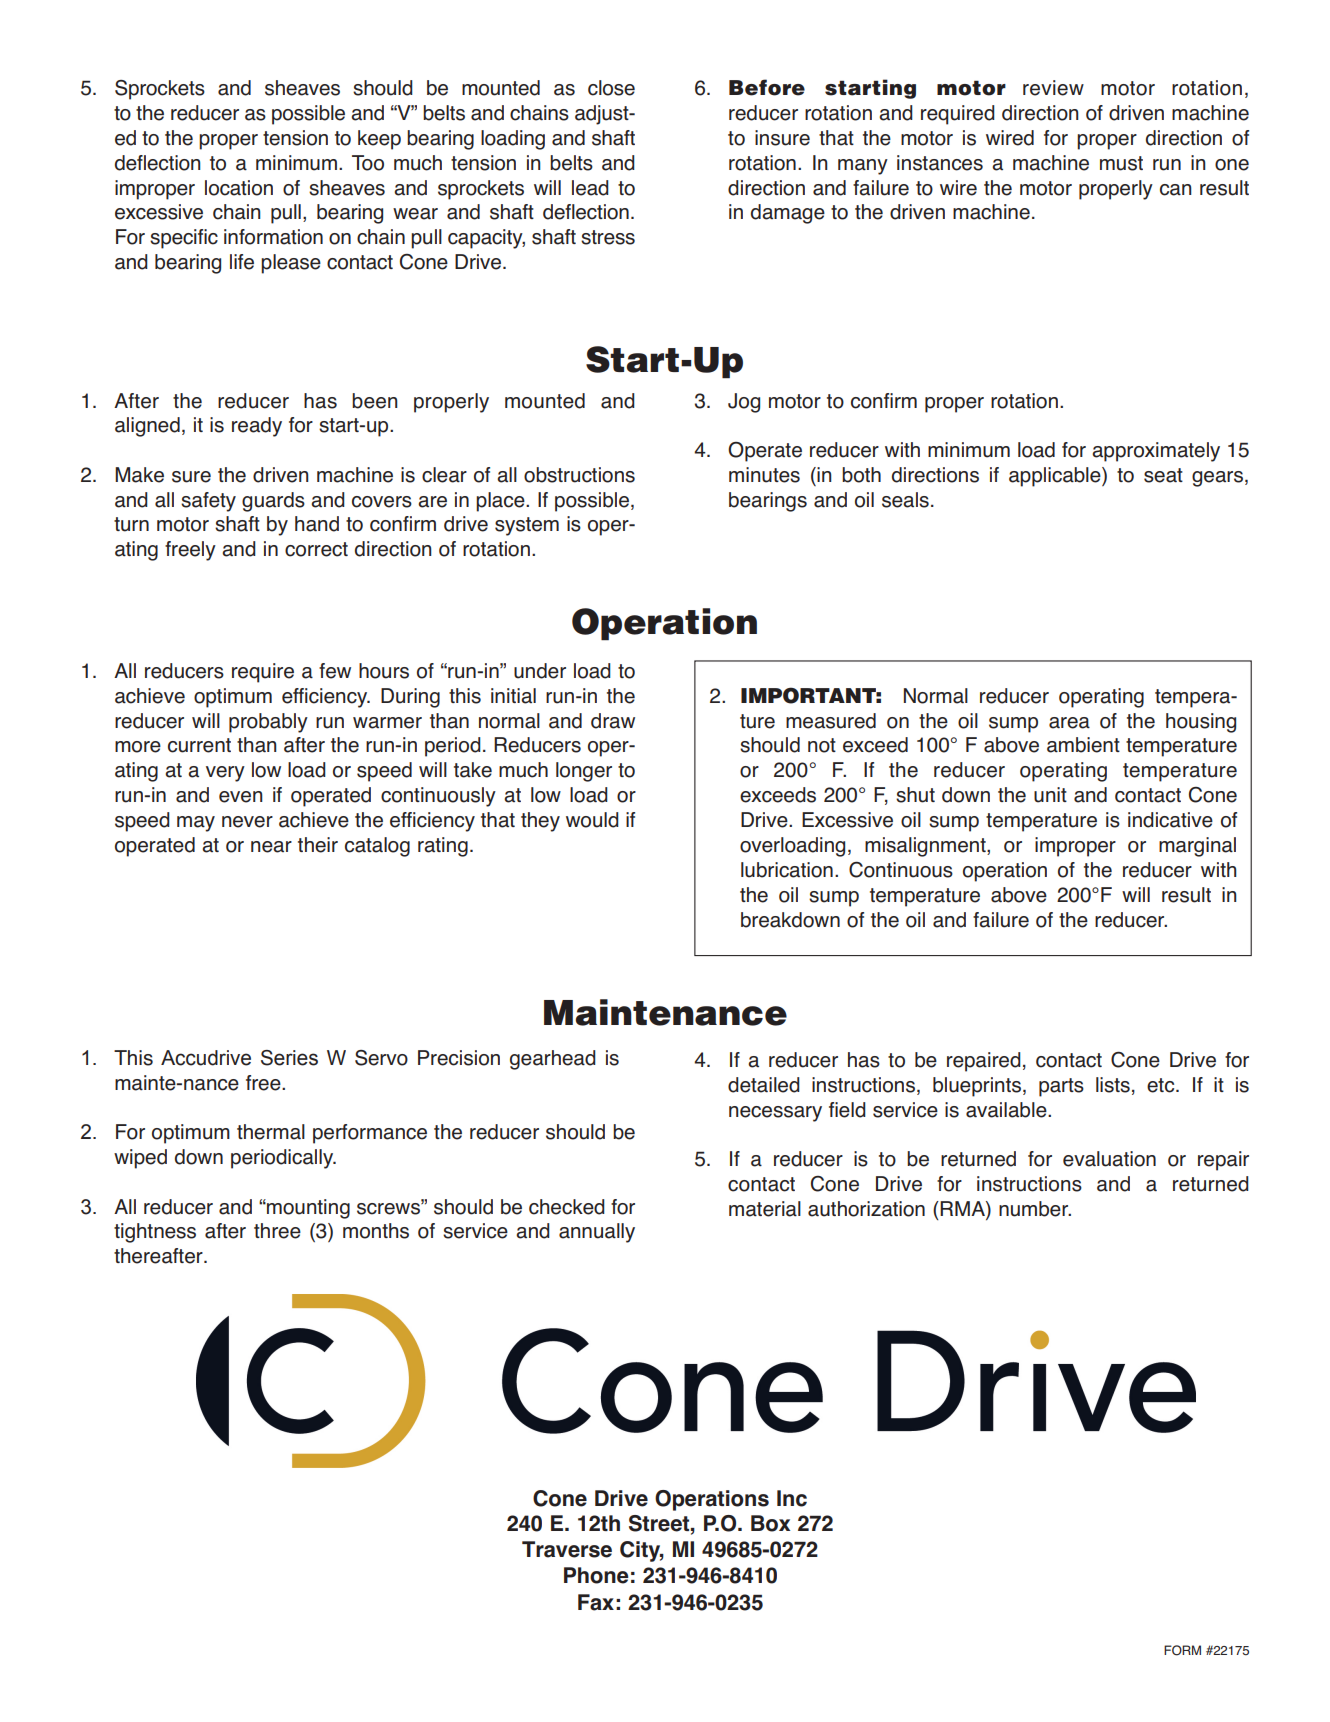  Describe the element at coordinates (1069, 723) in the page. I see `area` at that location.
